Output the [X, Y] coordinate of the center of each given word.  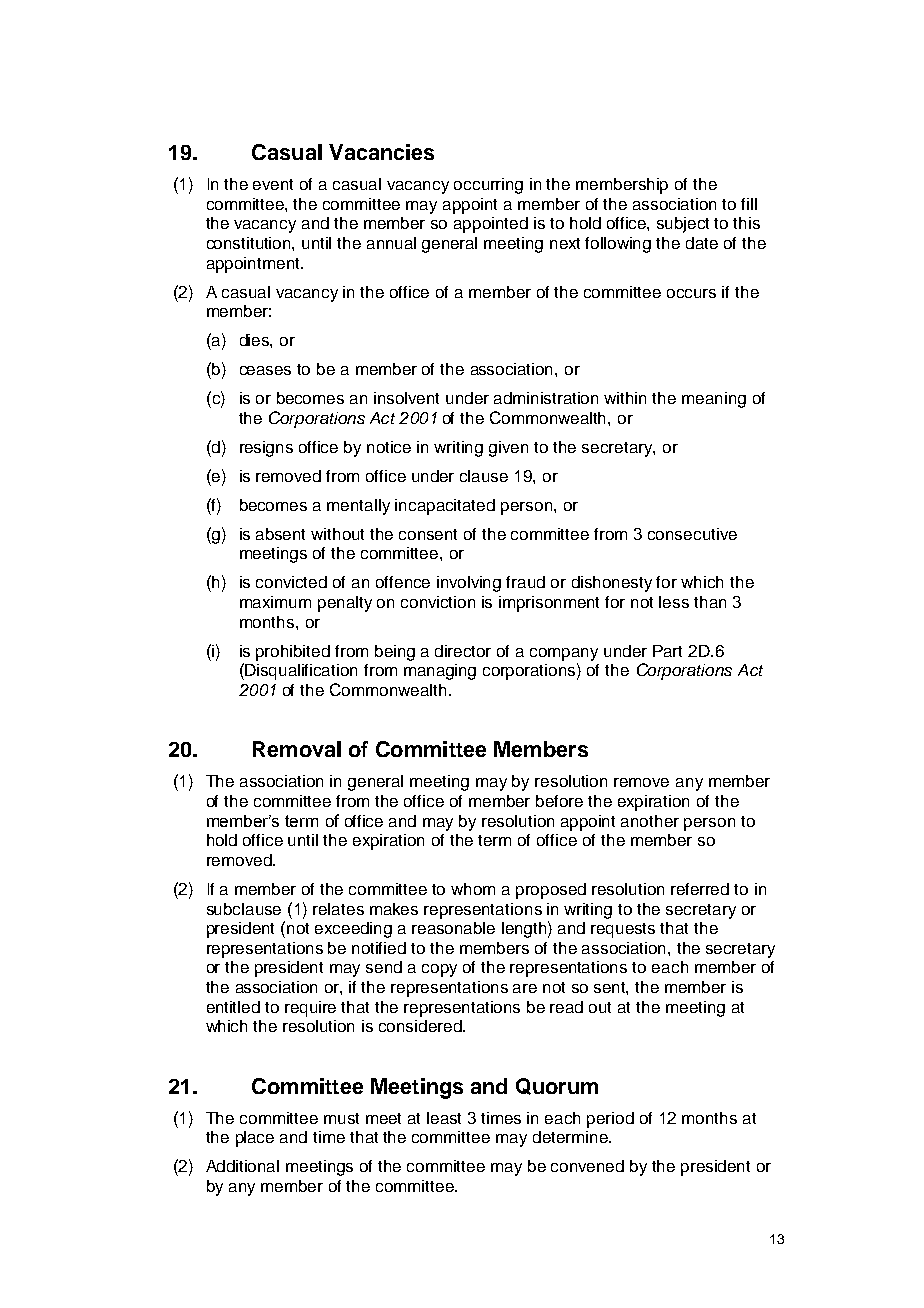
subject [683, 225]
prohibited [293, 653]
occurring [488, 186]
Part [667, 651]
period [610, 1120]
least [444, 1118]
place [255, 1139]
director [463, 651]
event [273, 184]
